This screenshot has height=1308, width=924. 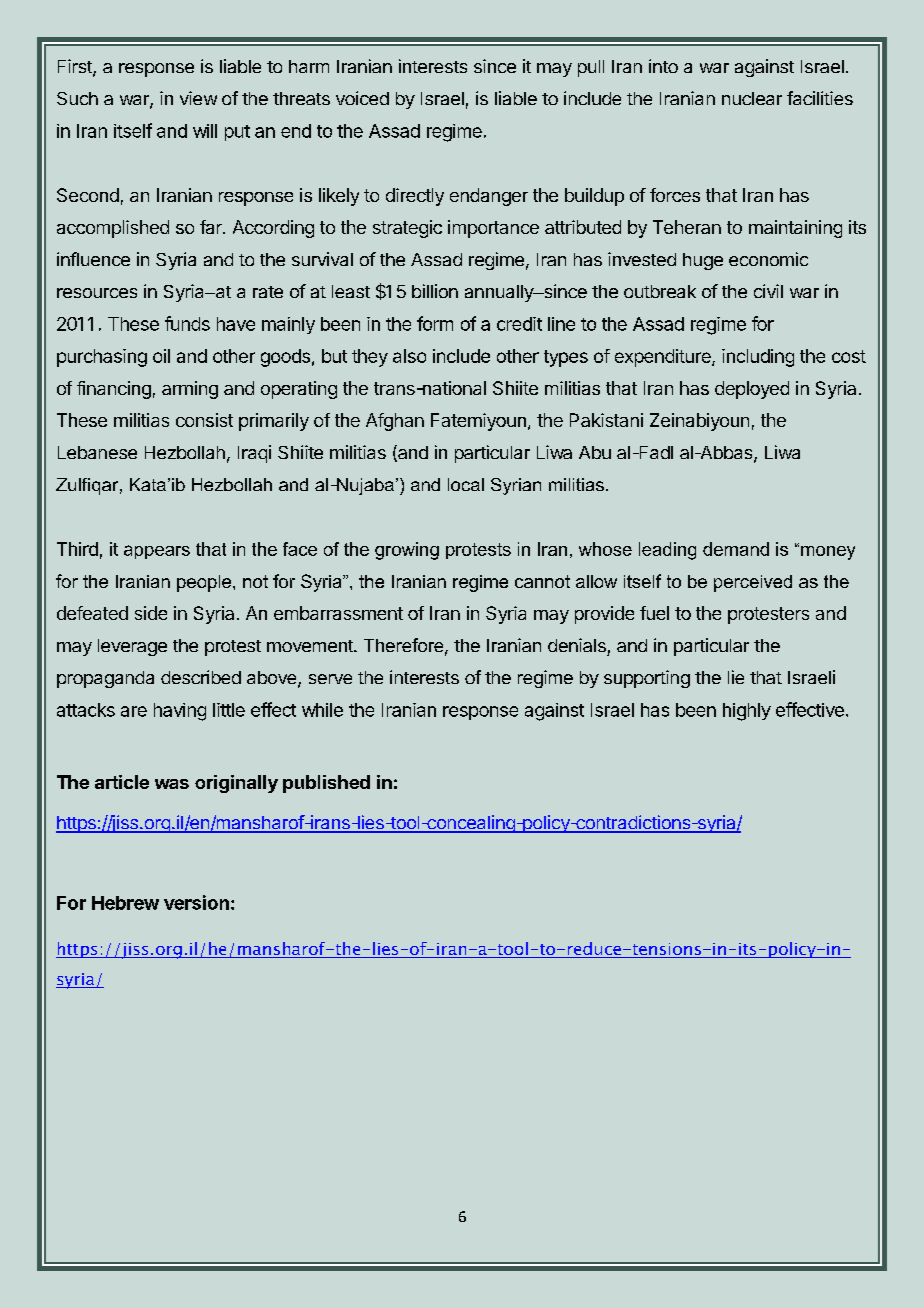 What do you see at coordinates (752, 98) in the screenshot?
I see `nuclear` at bounding box center [752, 98].
